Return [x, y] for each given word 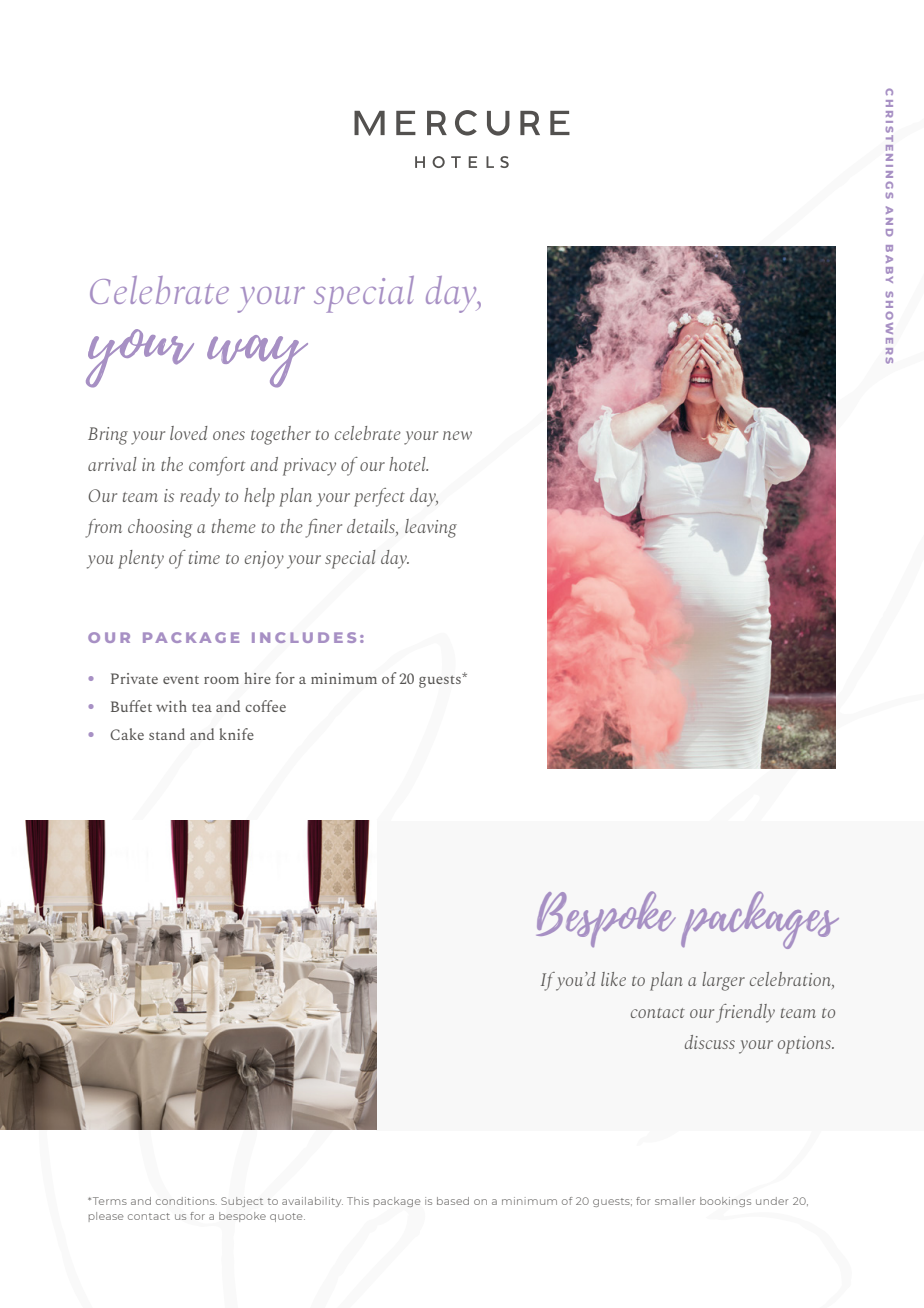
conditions [186, 1201]
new [457, 435]
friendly [745, 1013]
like [613, 979]
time [204, 557]
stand [167, 734]
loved [189, 433]
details [372, 527]
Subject [242, 1202]
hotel [408, 464]
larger [723, 981]
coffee [265, 706]
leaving [431, 528]
